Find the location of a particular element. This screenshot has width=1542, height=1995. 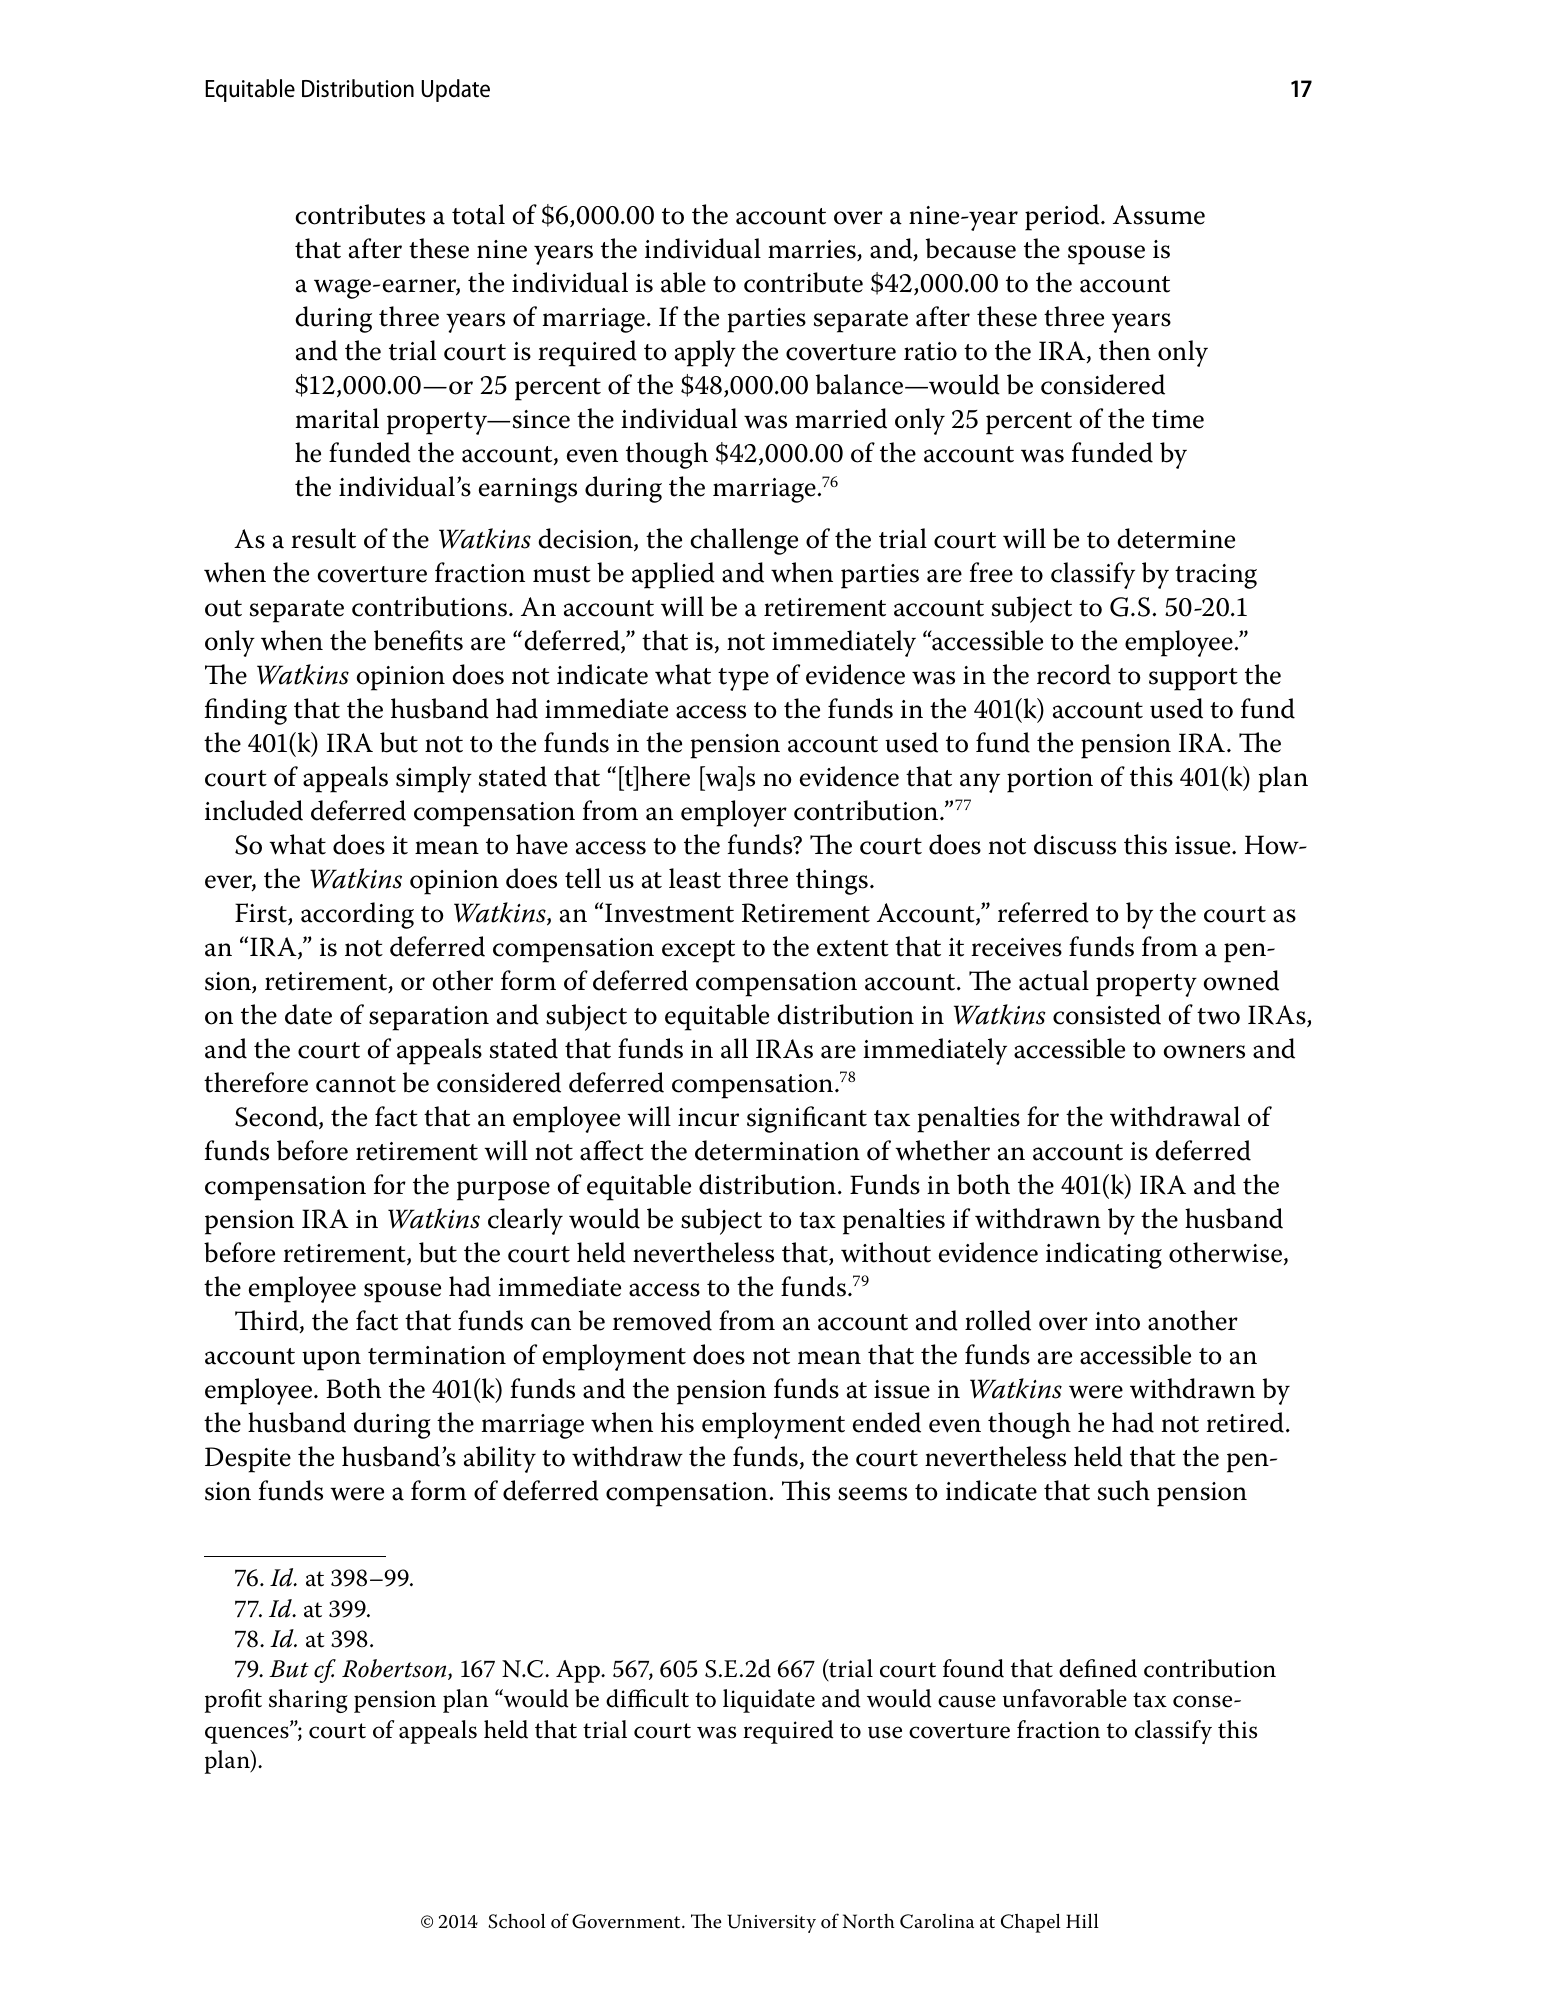

School is located at coordinates (517, 1921).
